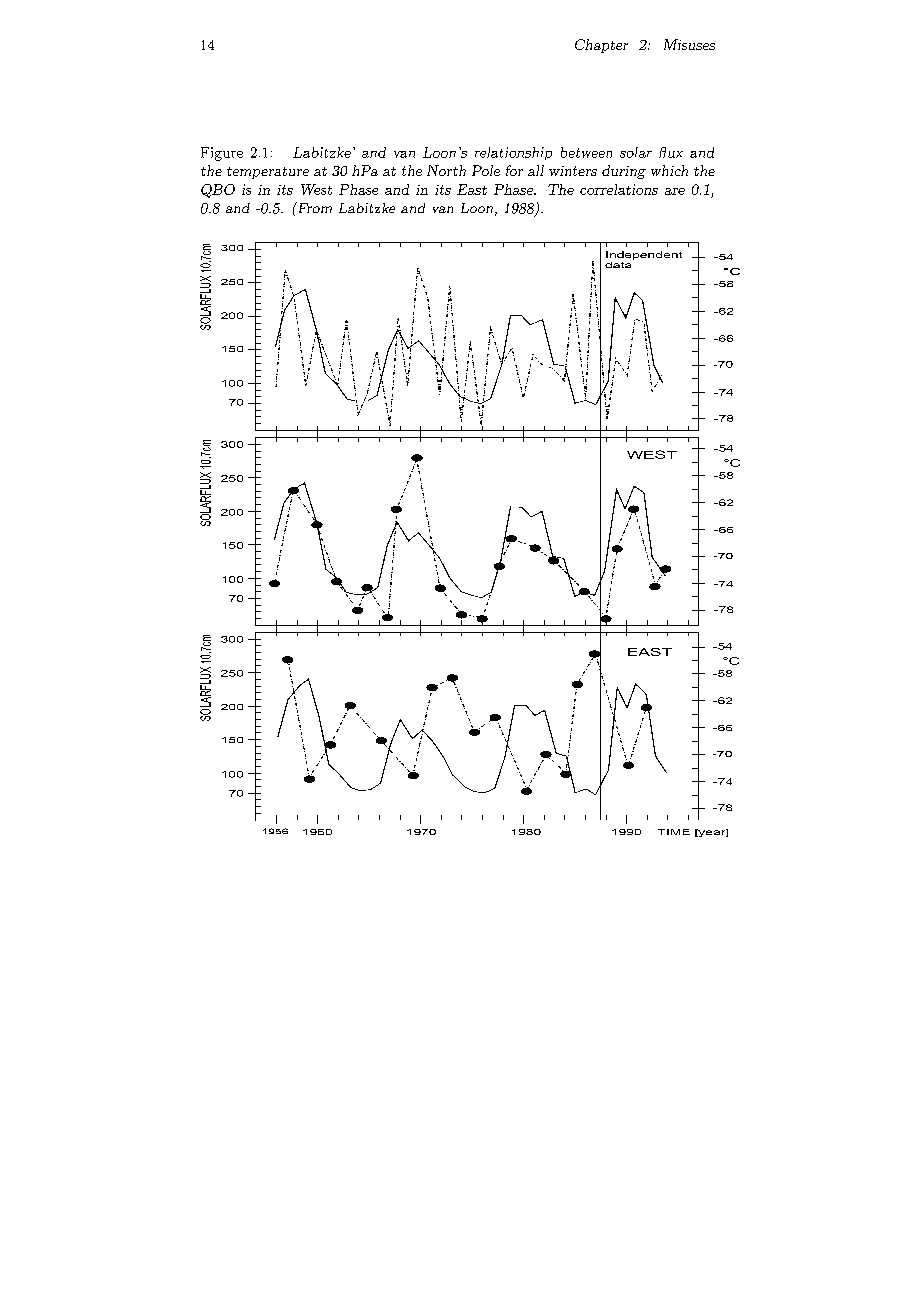 The height and width of the page is (1308, 924). Describe the element at coordinates (644, 255) in the page. I see `Independent` at that location.
